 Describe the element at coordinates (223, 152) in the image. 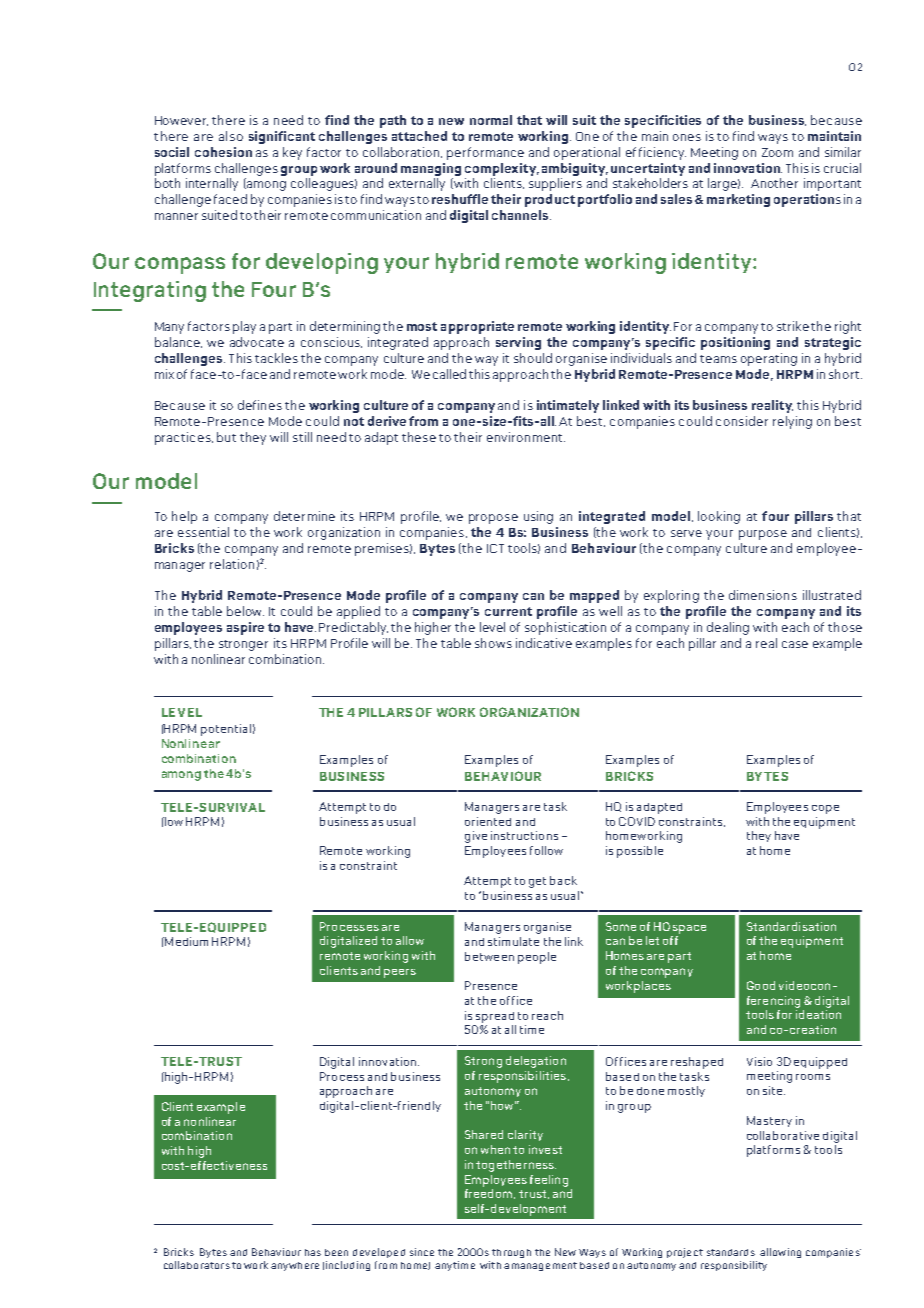

I see `cohesion` at that location.
